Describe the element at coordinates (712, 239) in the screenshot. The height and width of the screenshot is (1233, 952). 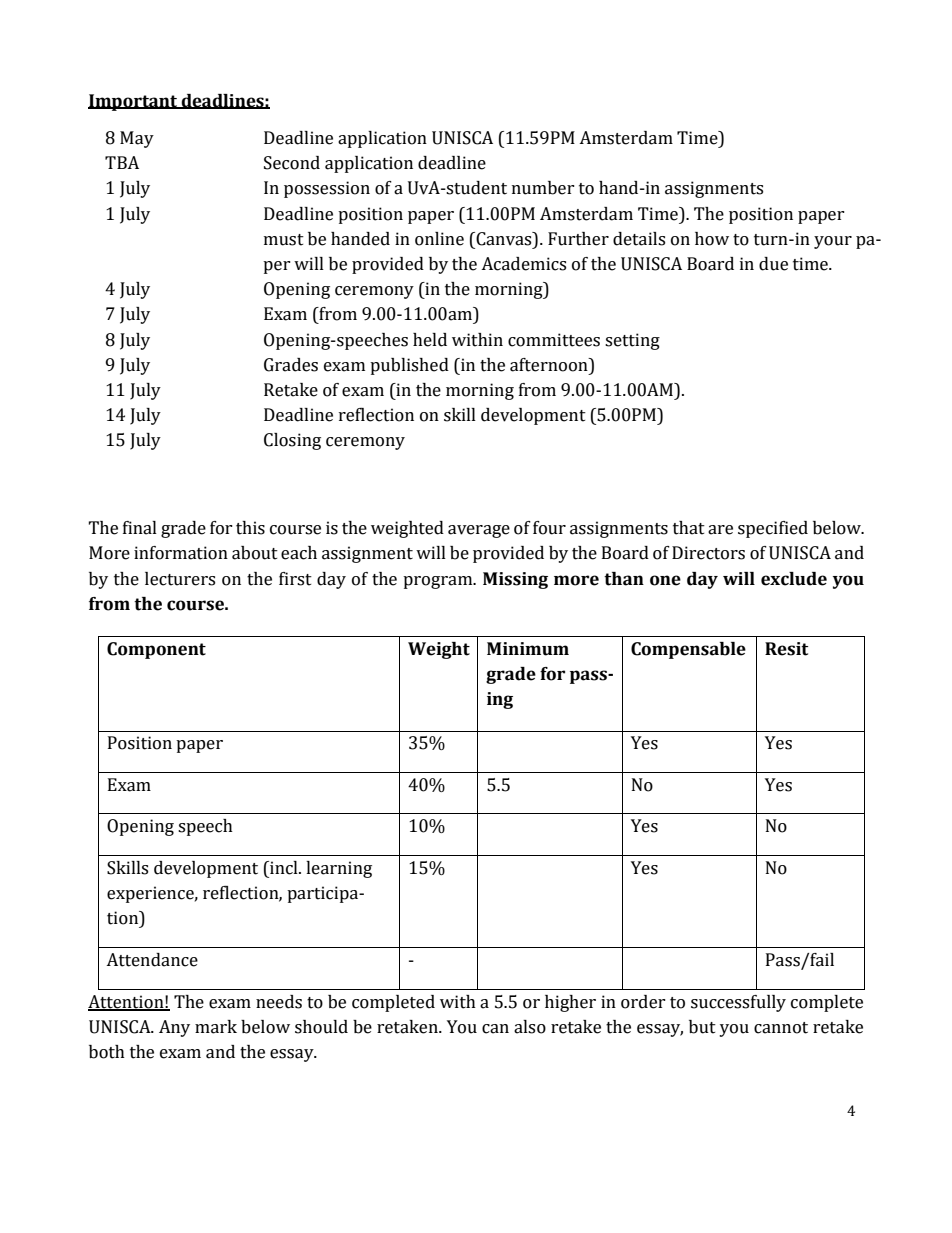
I see `how` at that location.
